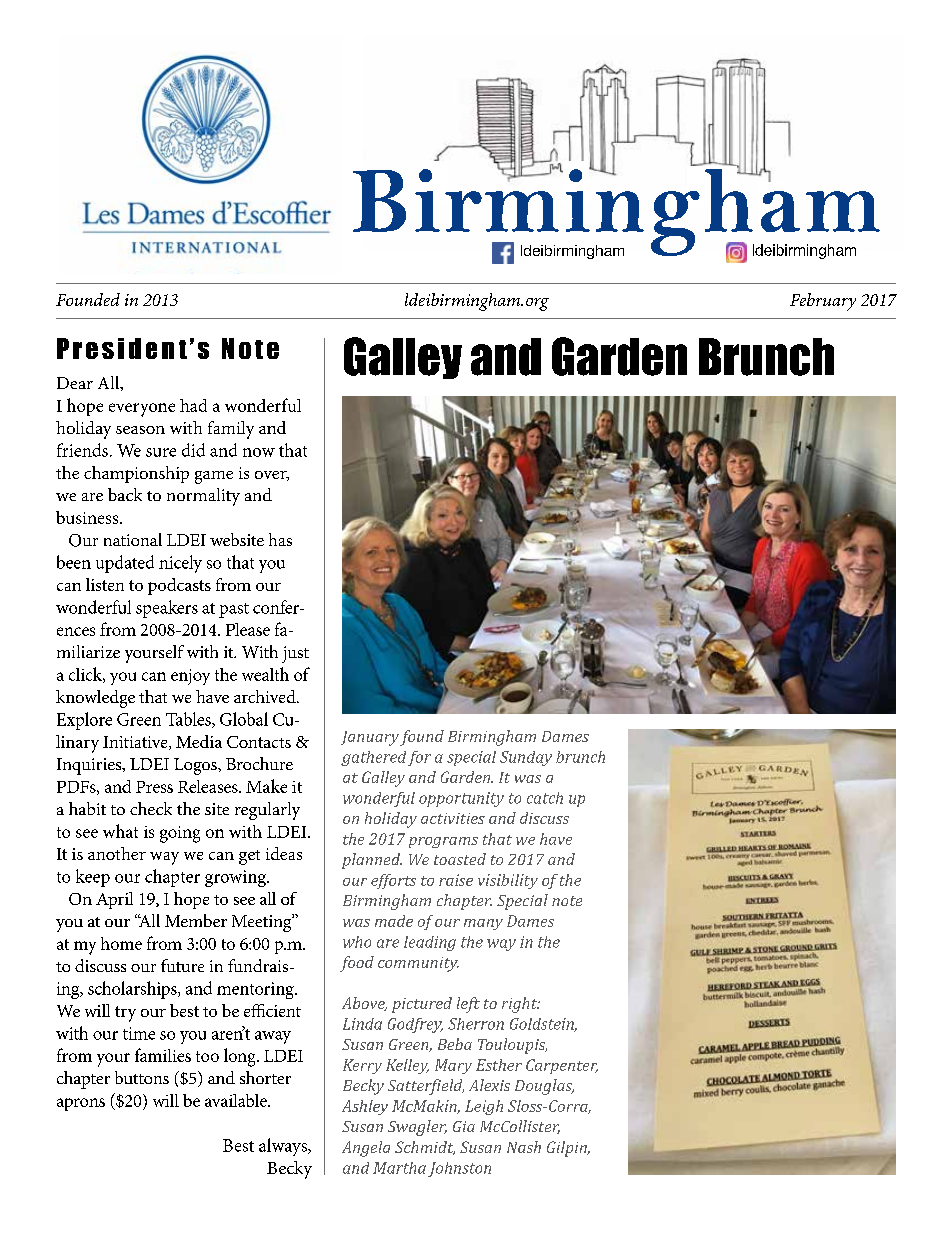  What do you see at coordinates (237, 1100) in the image?
I see `available` at bounding box center [237, 1100].
